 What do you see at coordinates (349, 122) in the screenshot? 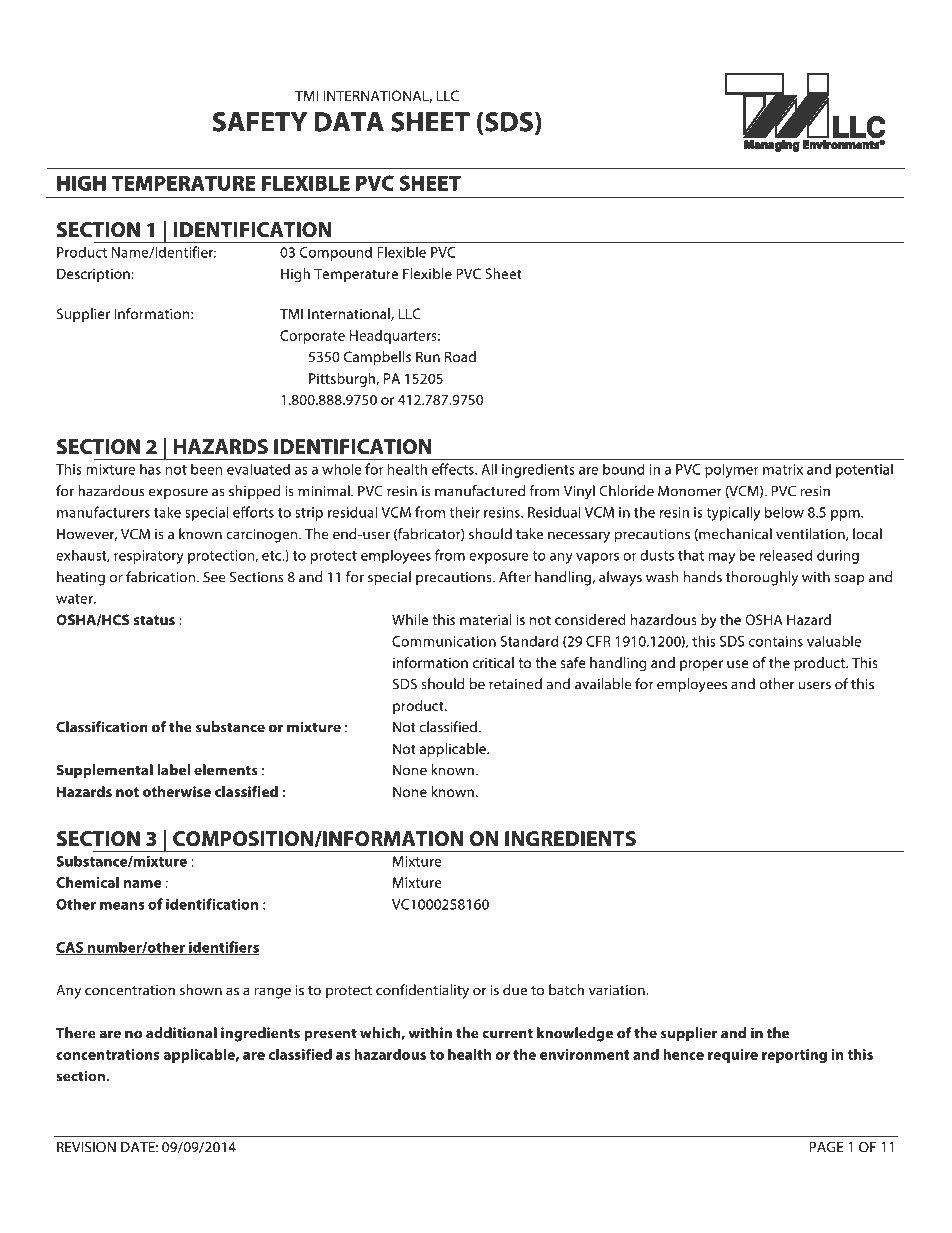
I see `DATA` at bounding box center [349, 122].
